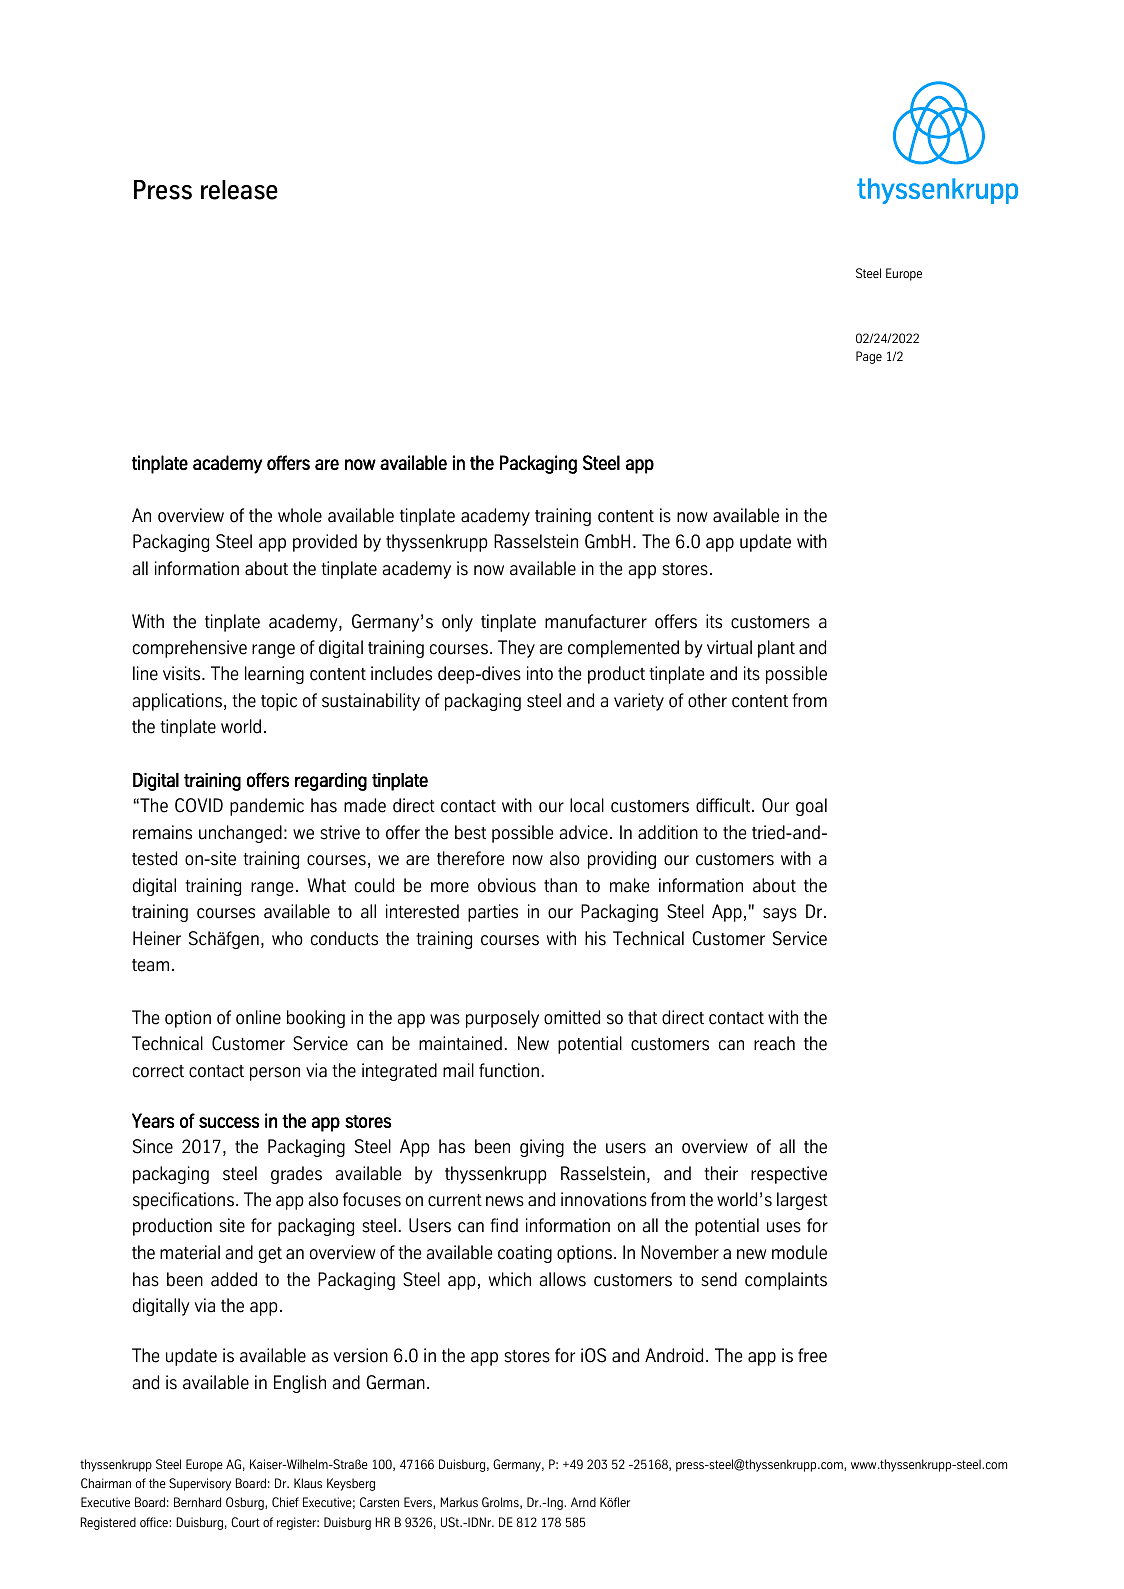  Describe the element at coordinates (869, 357) in the page. I see `Page` at that location.
